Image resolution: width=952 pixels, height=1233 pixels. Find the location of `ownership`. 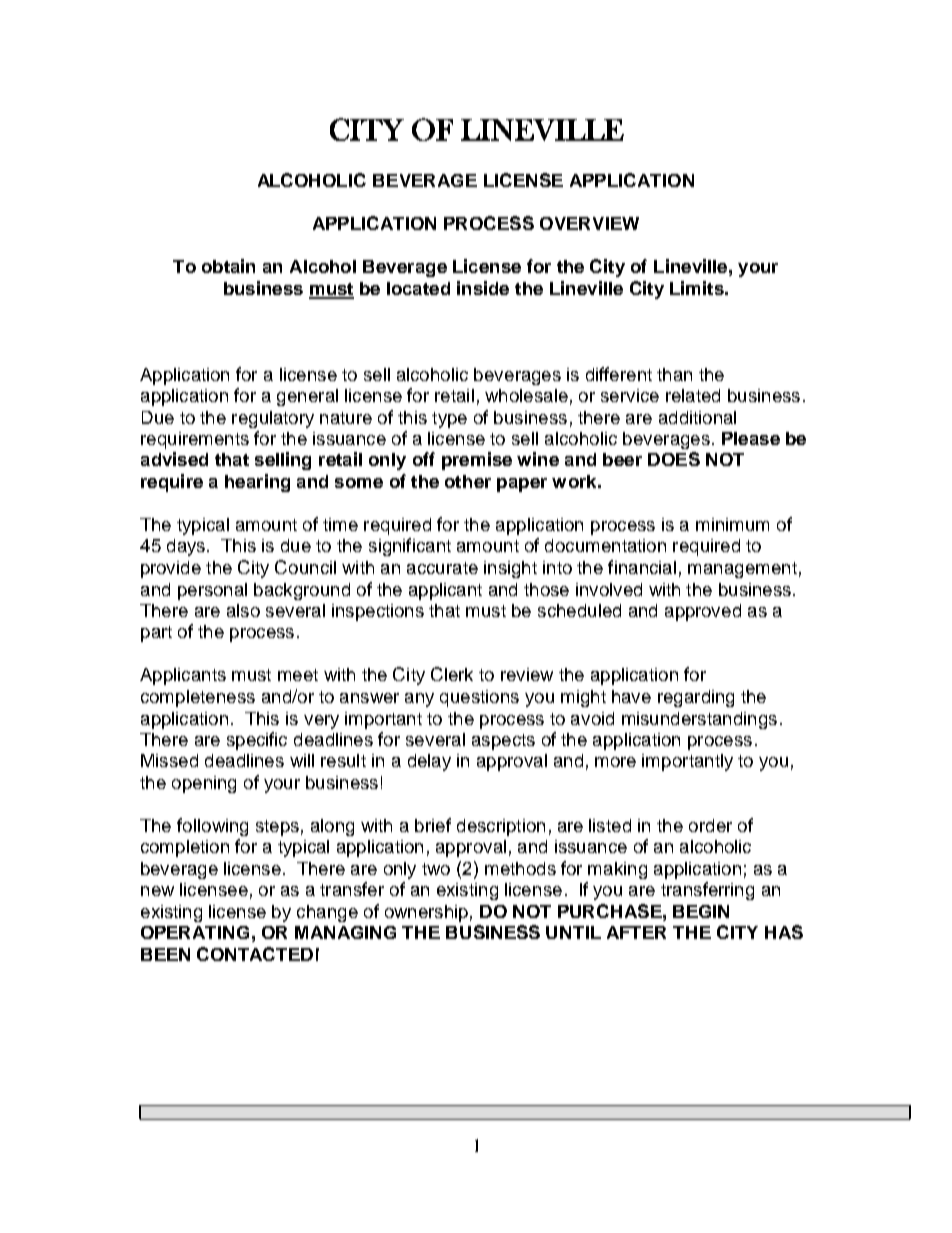

ownership is located at coordinates (426, 913).
